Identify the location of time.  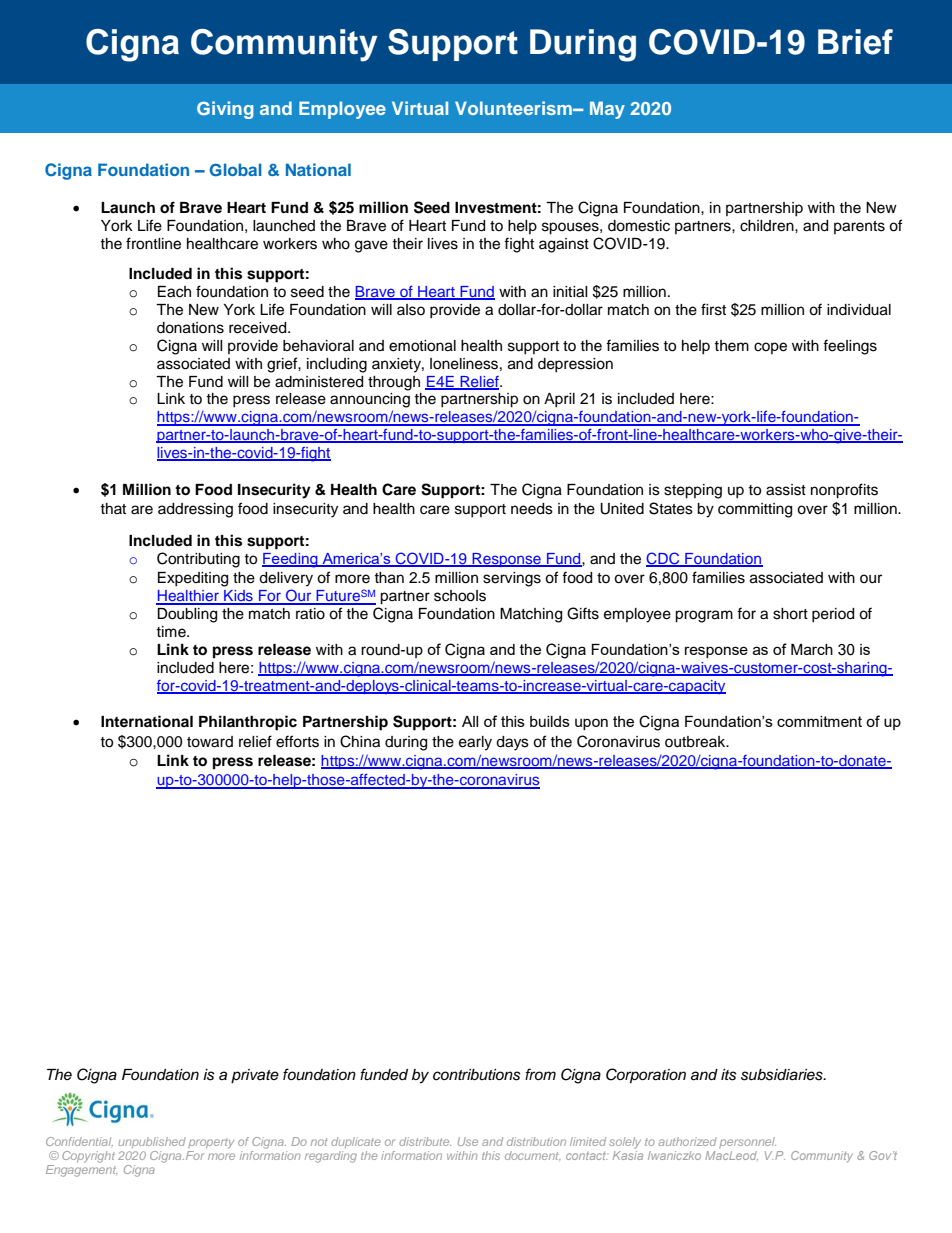
(172, 632).
